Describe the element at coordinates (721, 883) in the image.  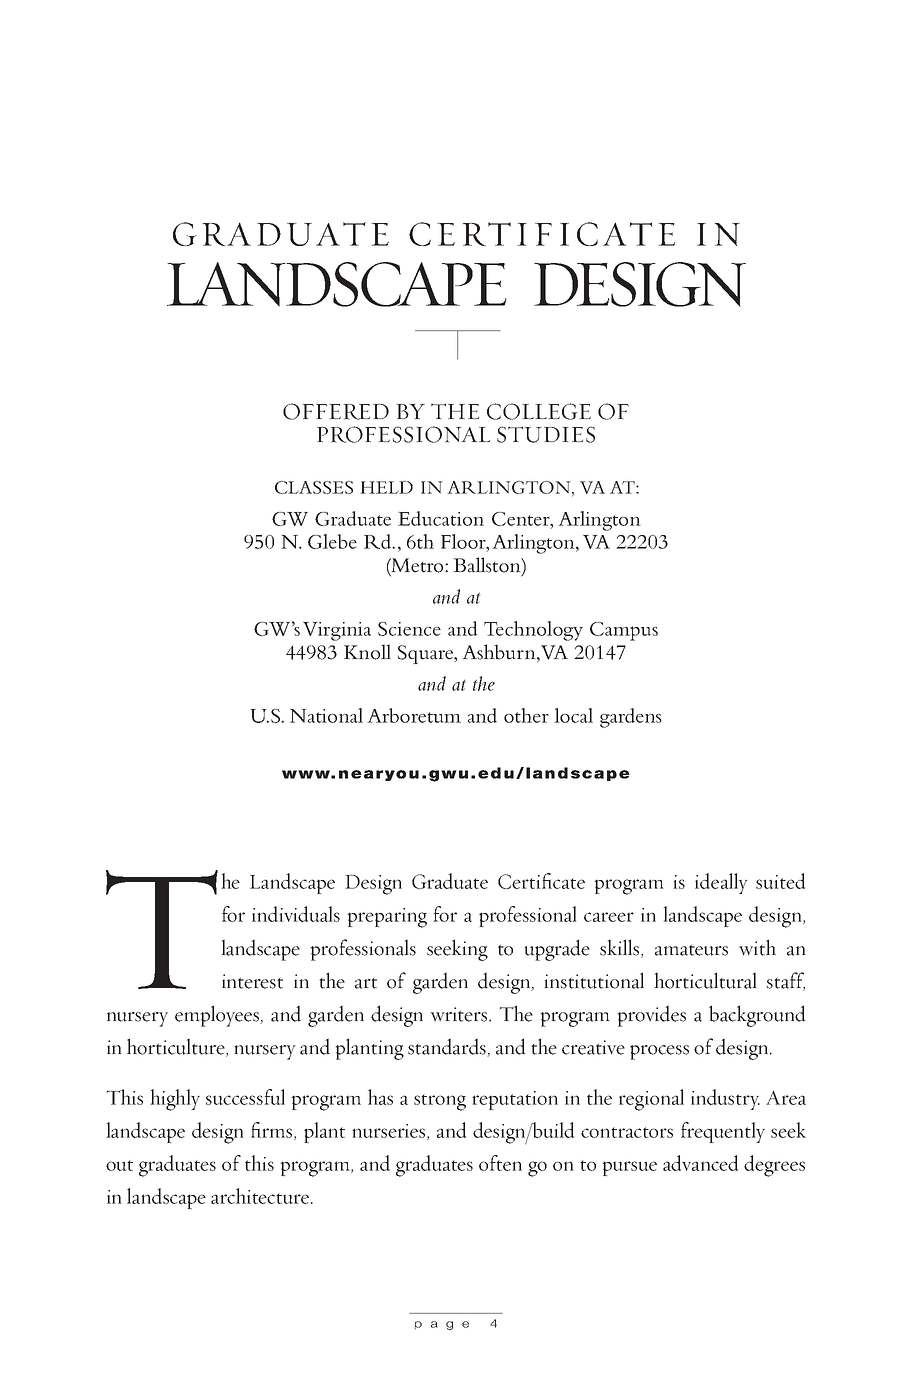
I see `ideally` at that location.
